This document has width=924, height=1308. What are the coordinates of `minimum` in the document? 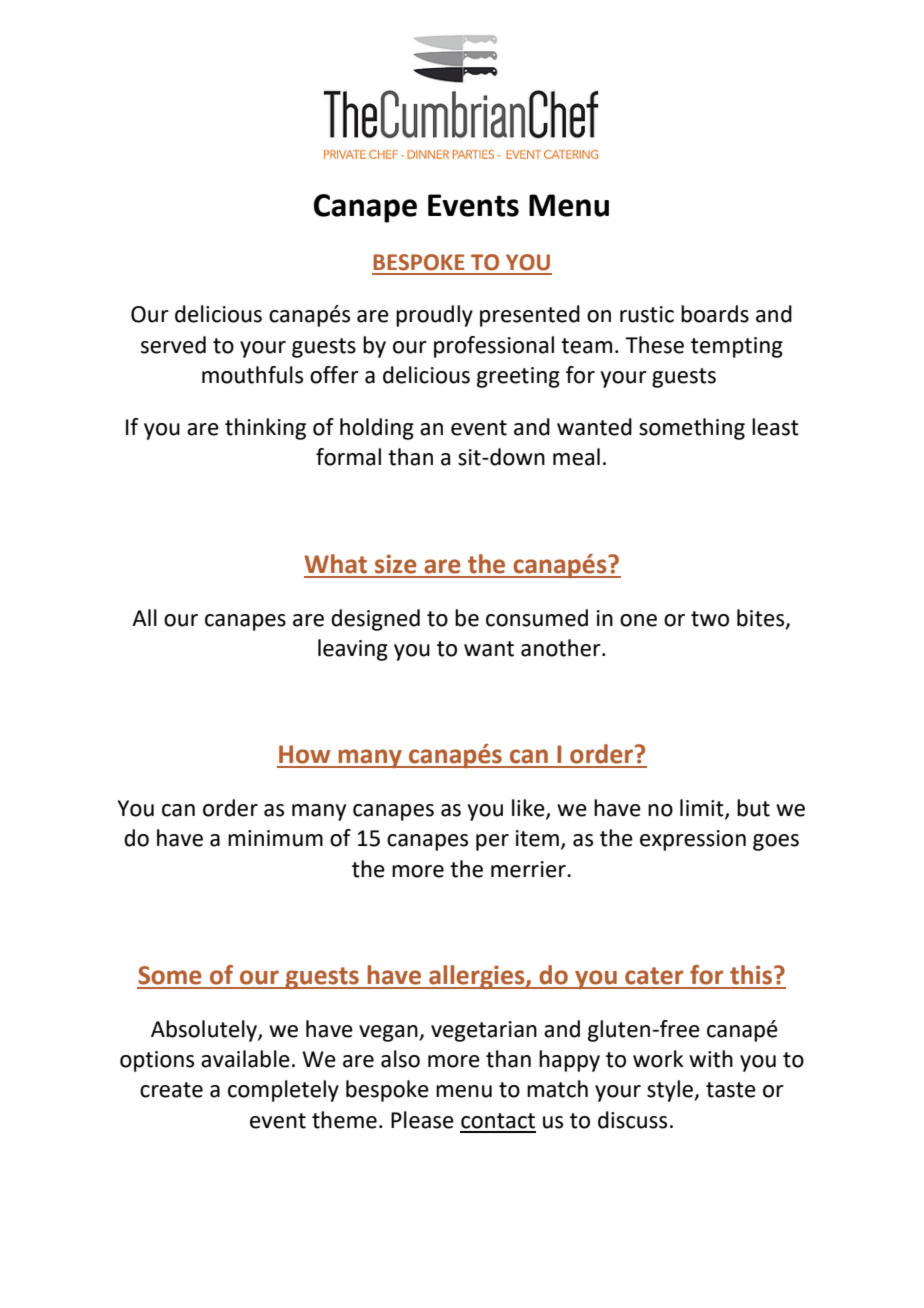 It's located at (275, 838).
